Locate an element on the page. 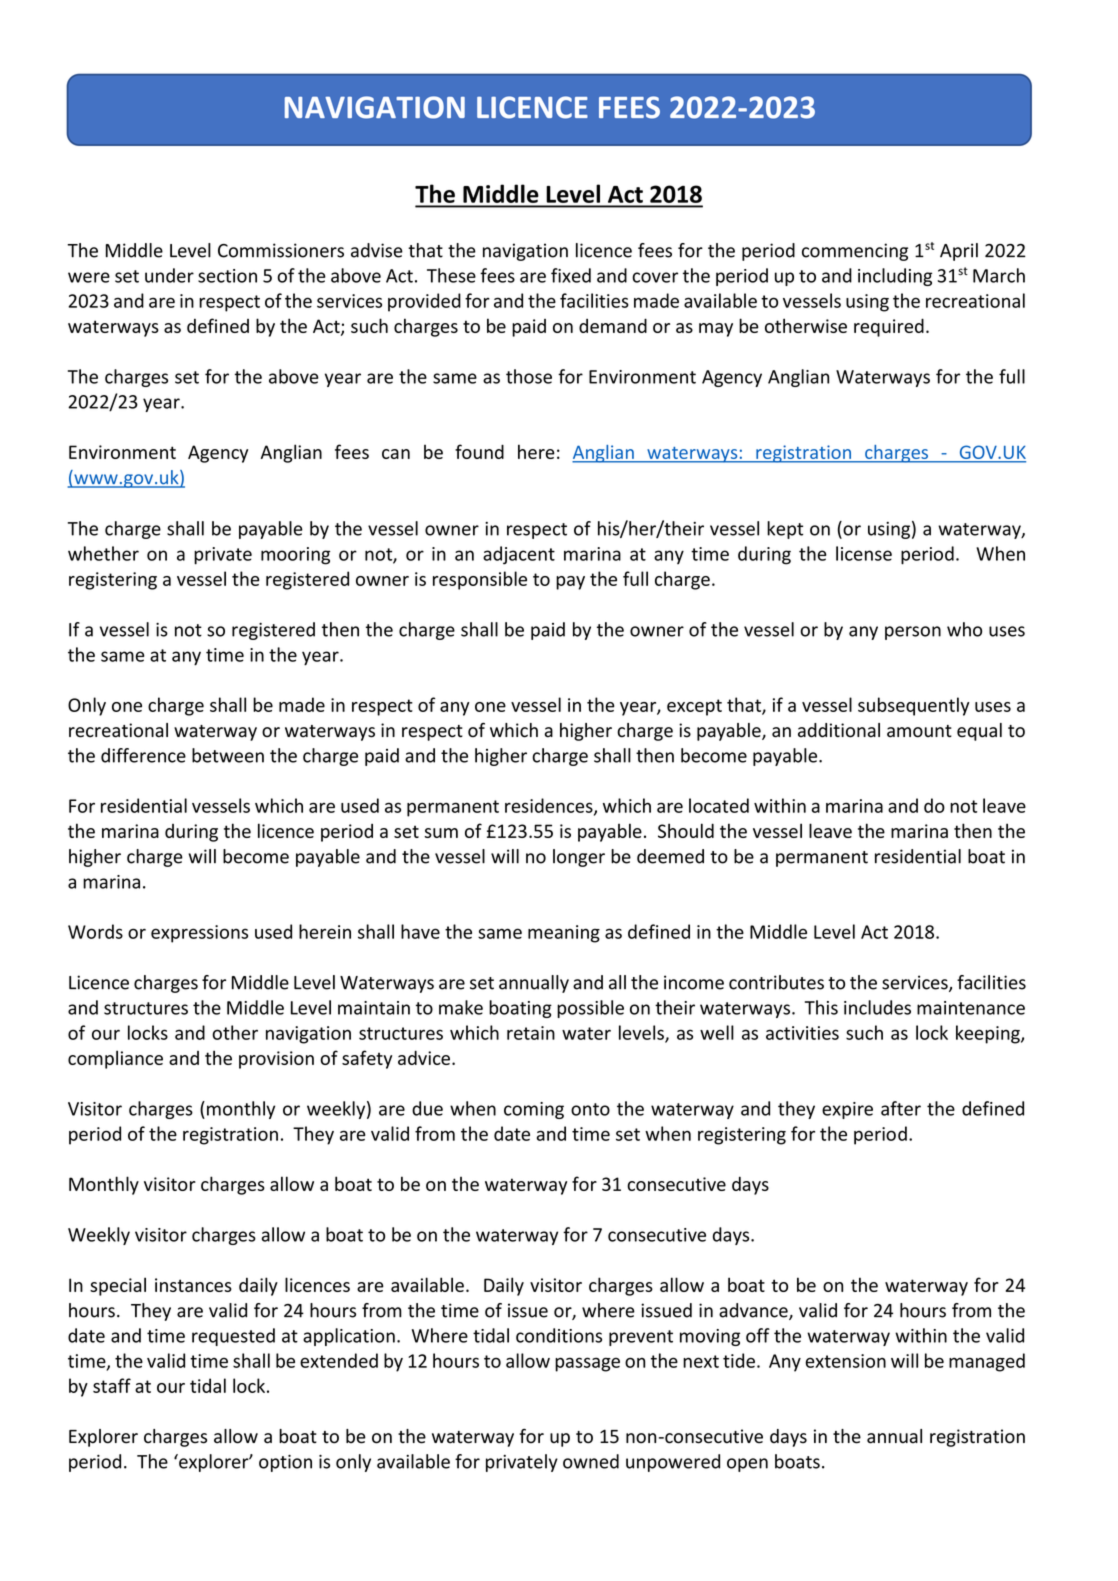 This image has width=1118, height=1581. including is located at coordinates (895, 277).
